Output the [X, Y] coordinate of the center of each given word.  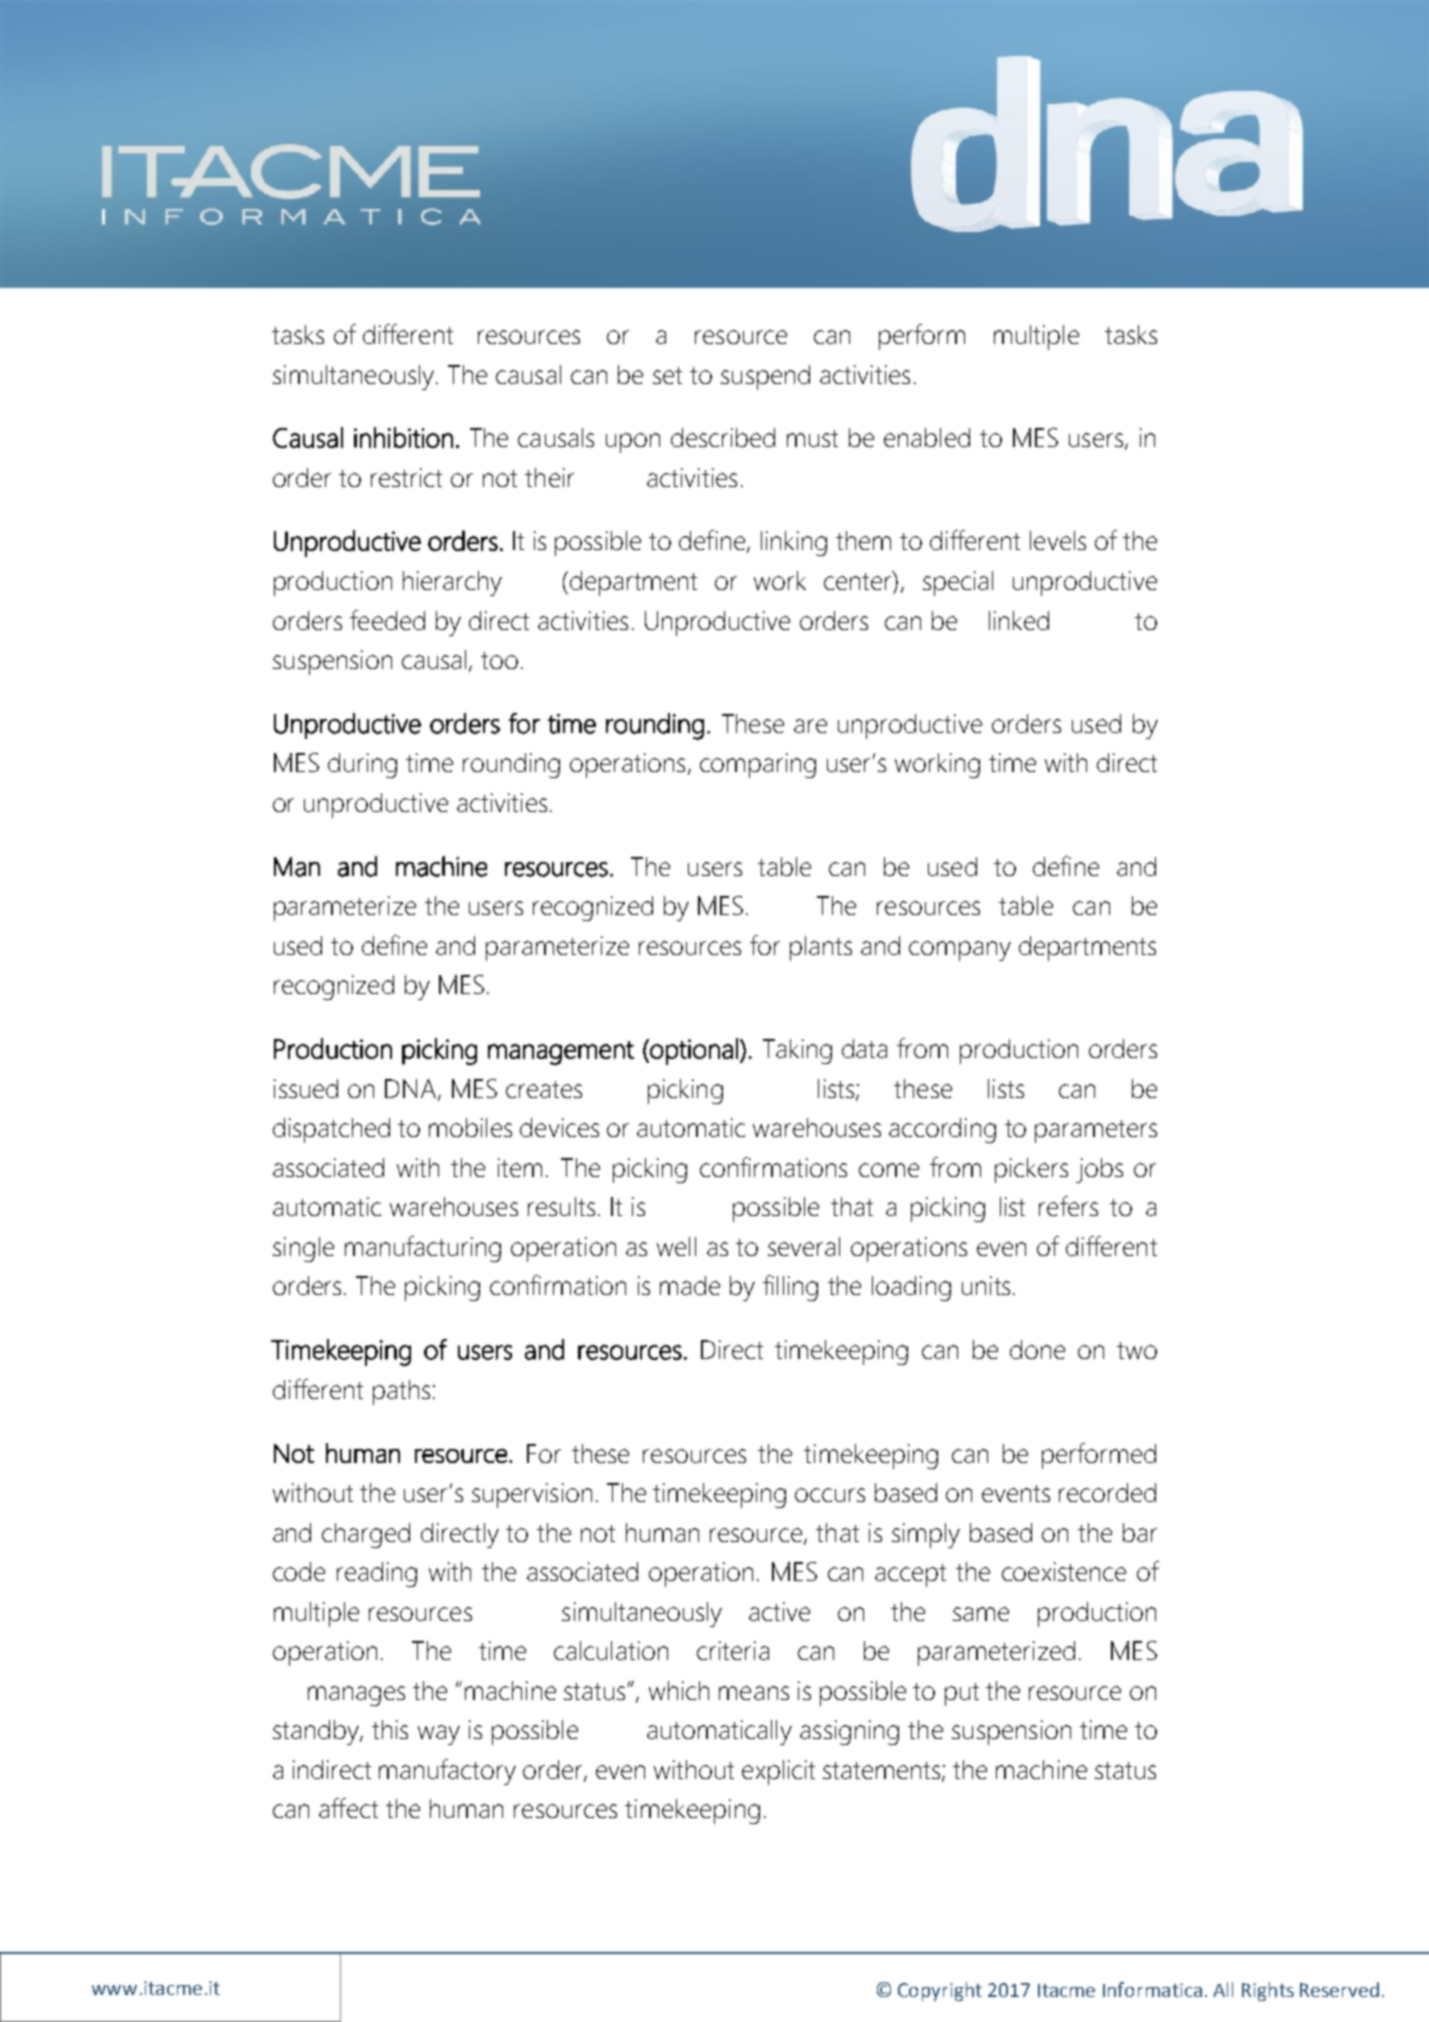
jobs [1099, 1170]
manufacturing [423, 1249]
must [812, 438]
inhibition [403, 437]
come [889, 1170]
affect [348, 1808]
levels [1058, 540]
